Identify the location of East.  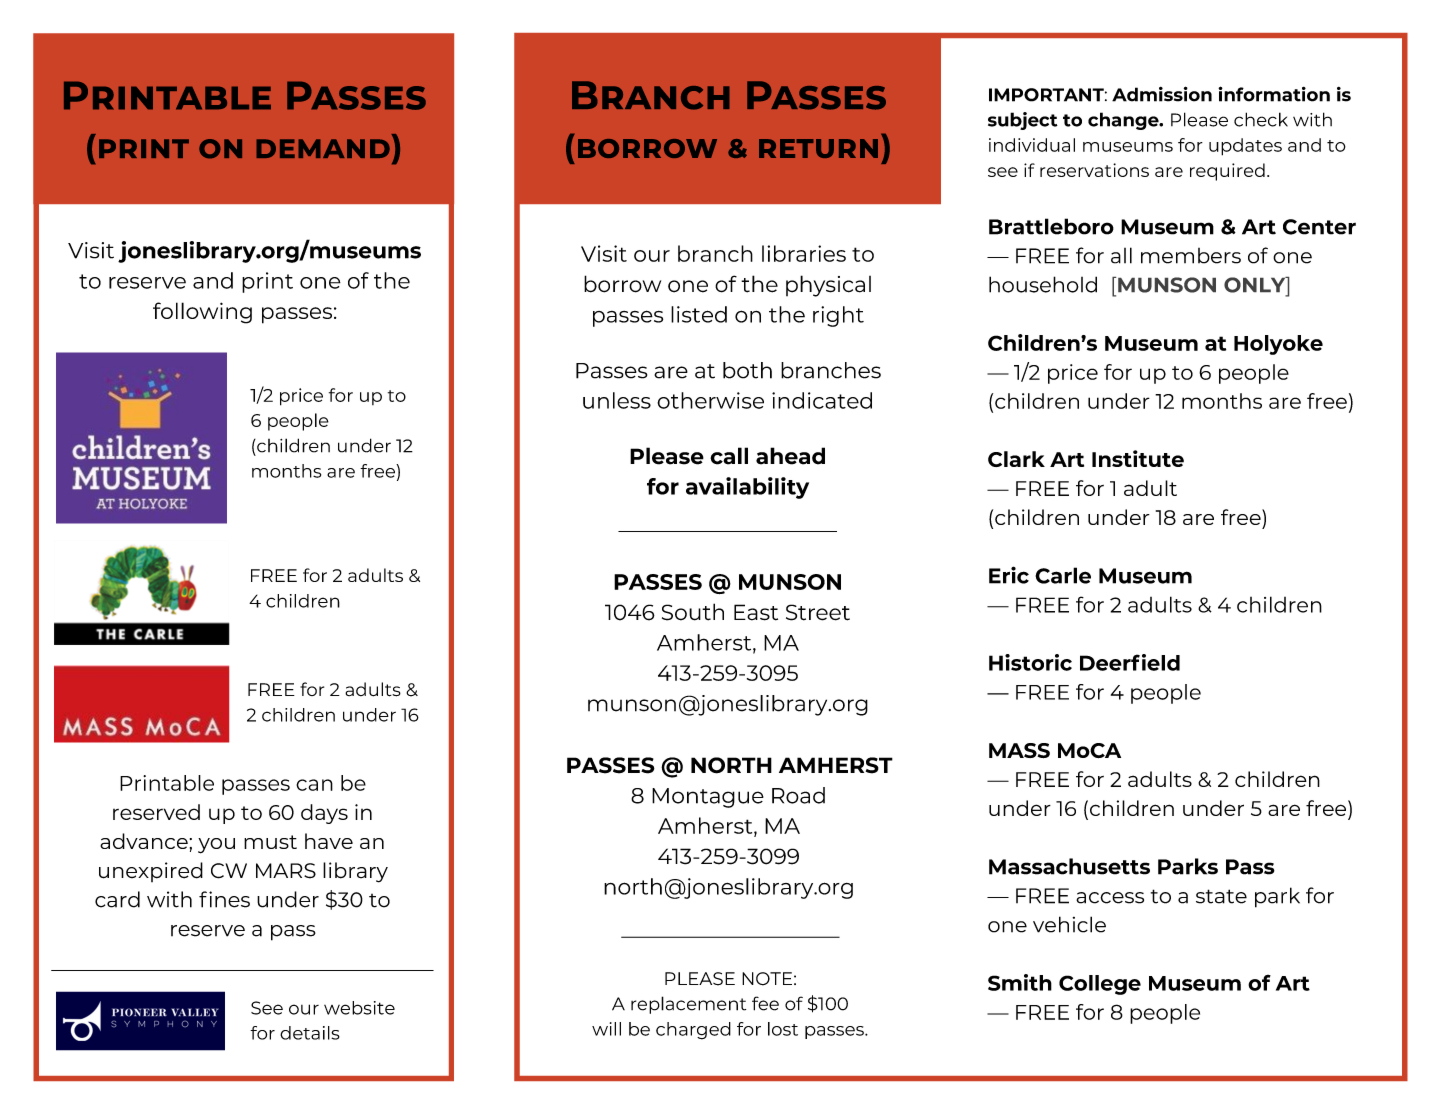
(756, 612).
